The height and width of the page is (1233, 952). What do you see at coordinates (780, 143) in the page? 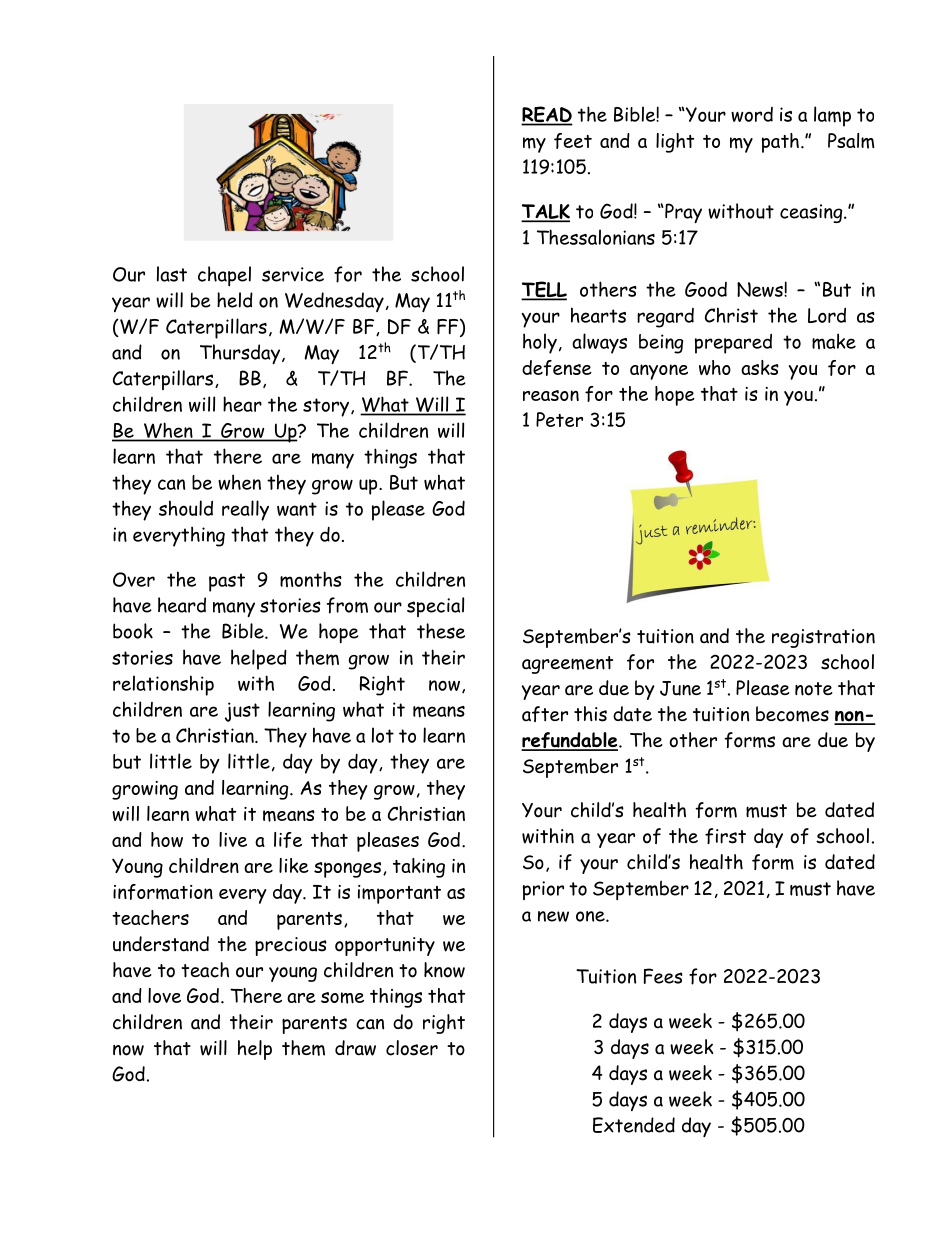
I see `path` at bounding box center [780, 143].
